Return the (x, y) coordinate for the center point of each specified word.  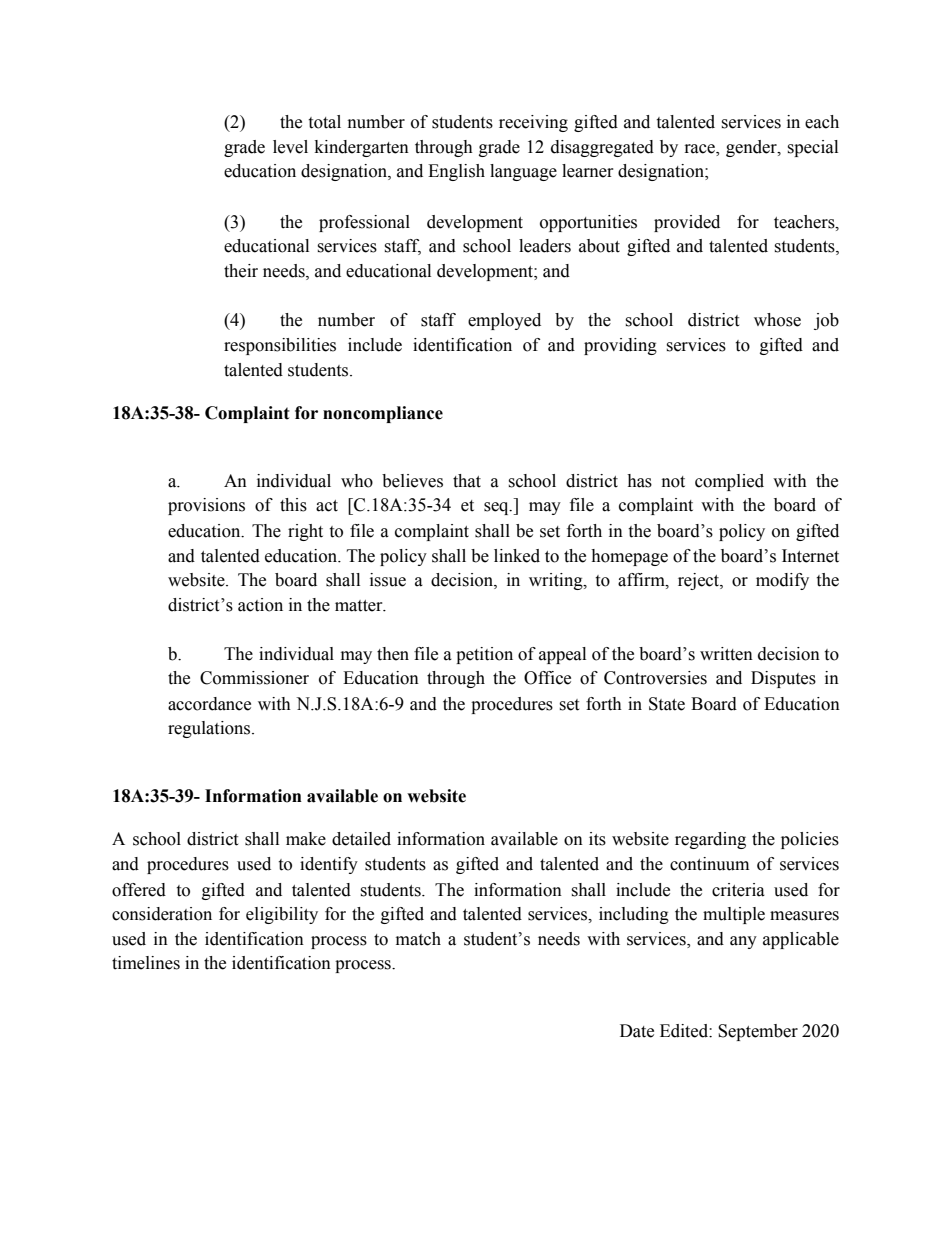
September (758, 1032)
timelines (146, 963)
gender (752, 148)
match (418, 939)
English (456, 172)
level (290, 147)
